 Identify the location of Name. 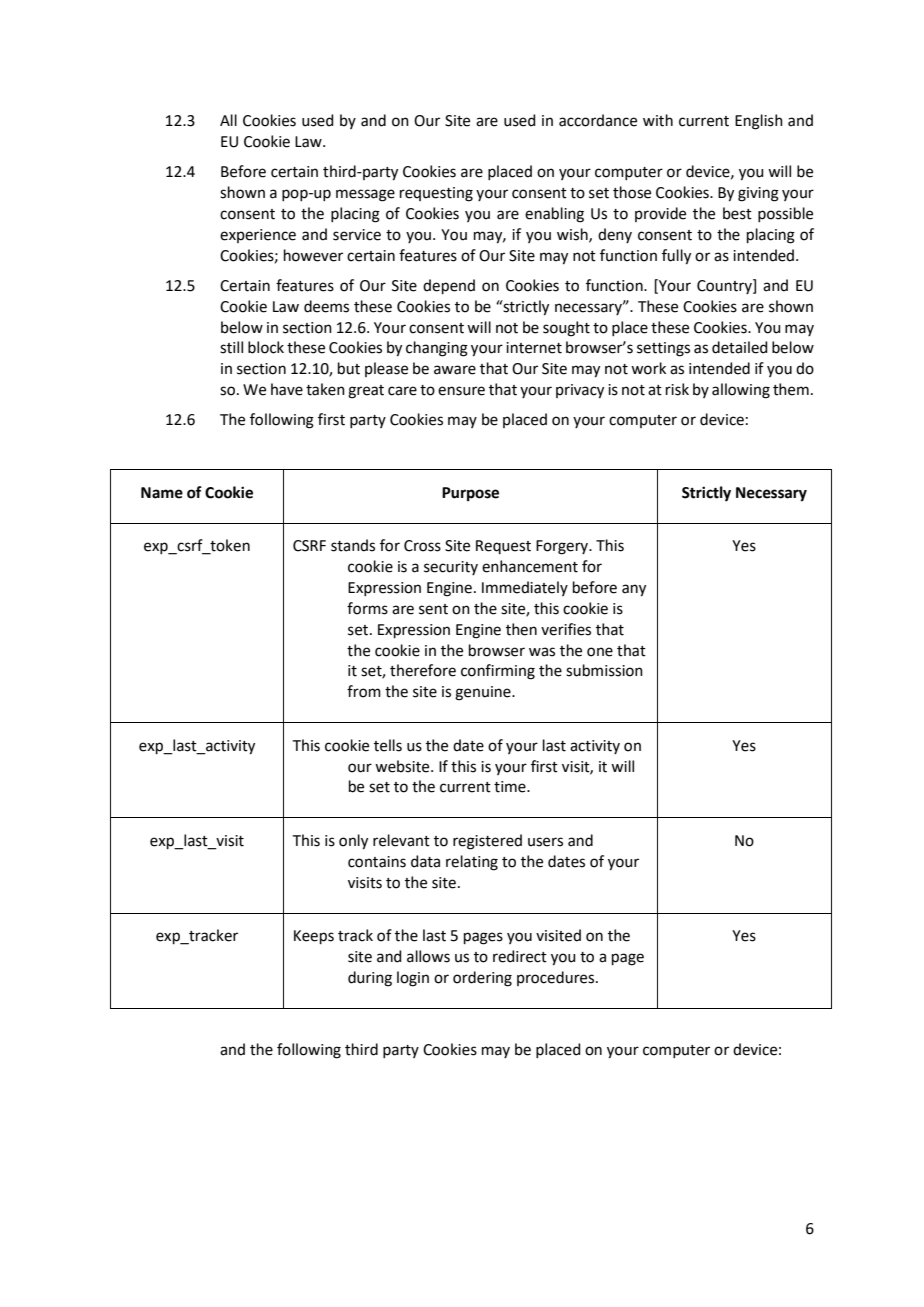
(162, 493).
